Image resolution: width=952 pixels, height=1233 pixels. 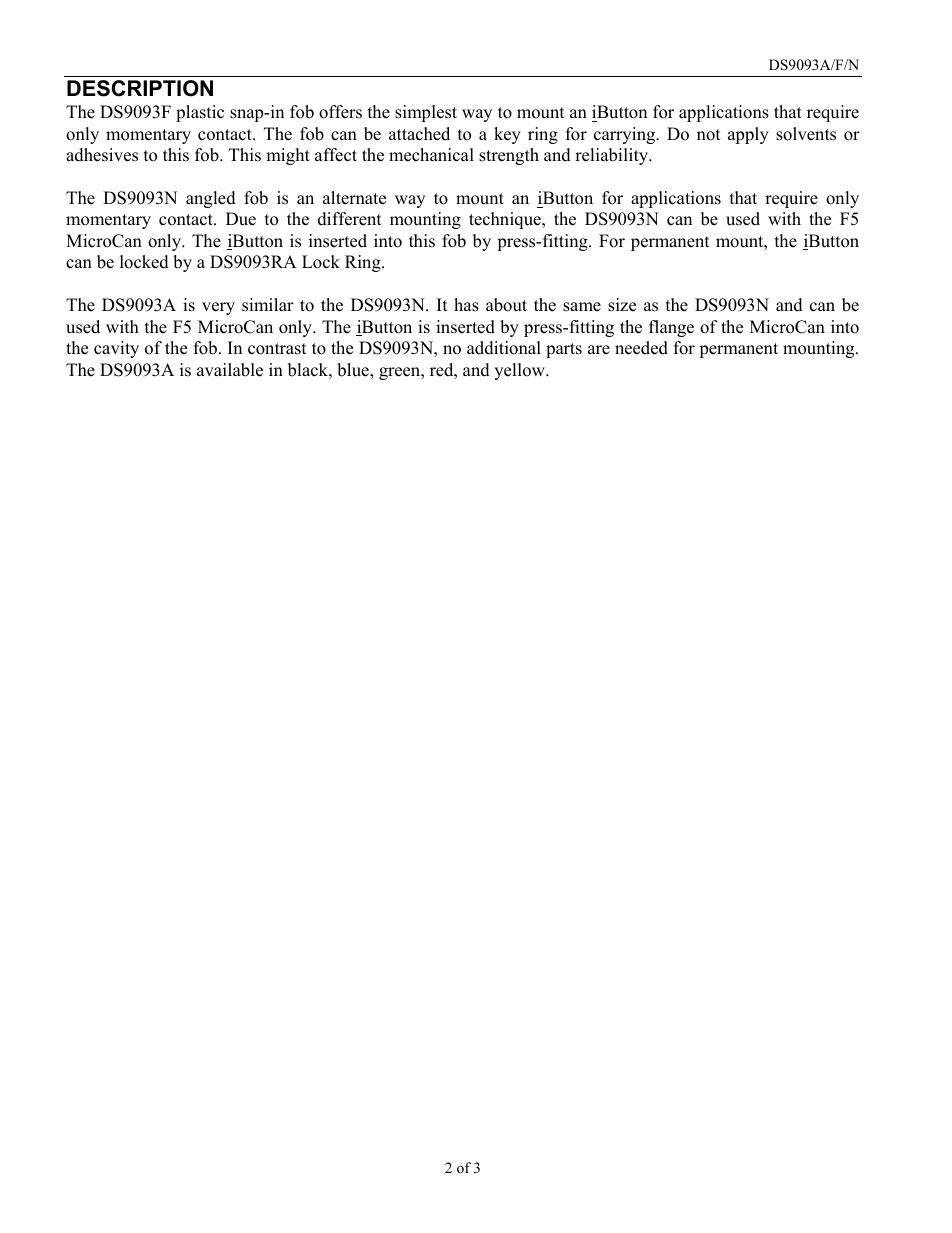 I want to click on available, so click(x=230, y=370).
